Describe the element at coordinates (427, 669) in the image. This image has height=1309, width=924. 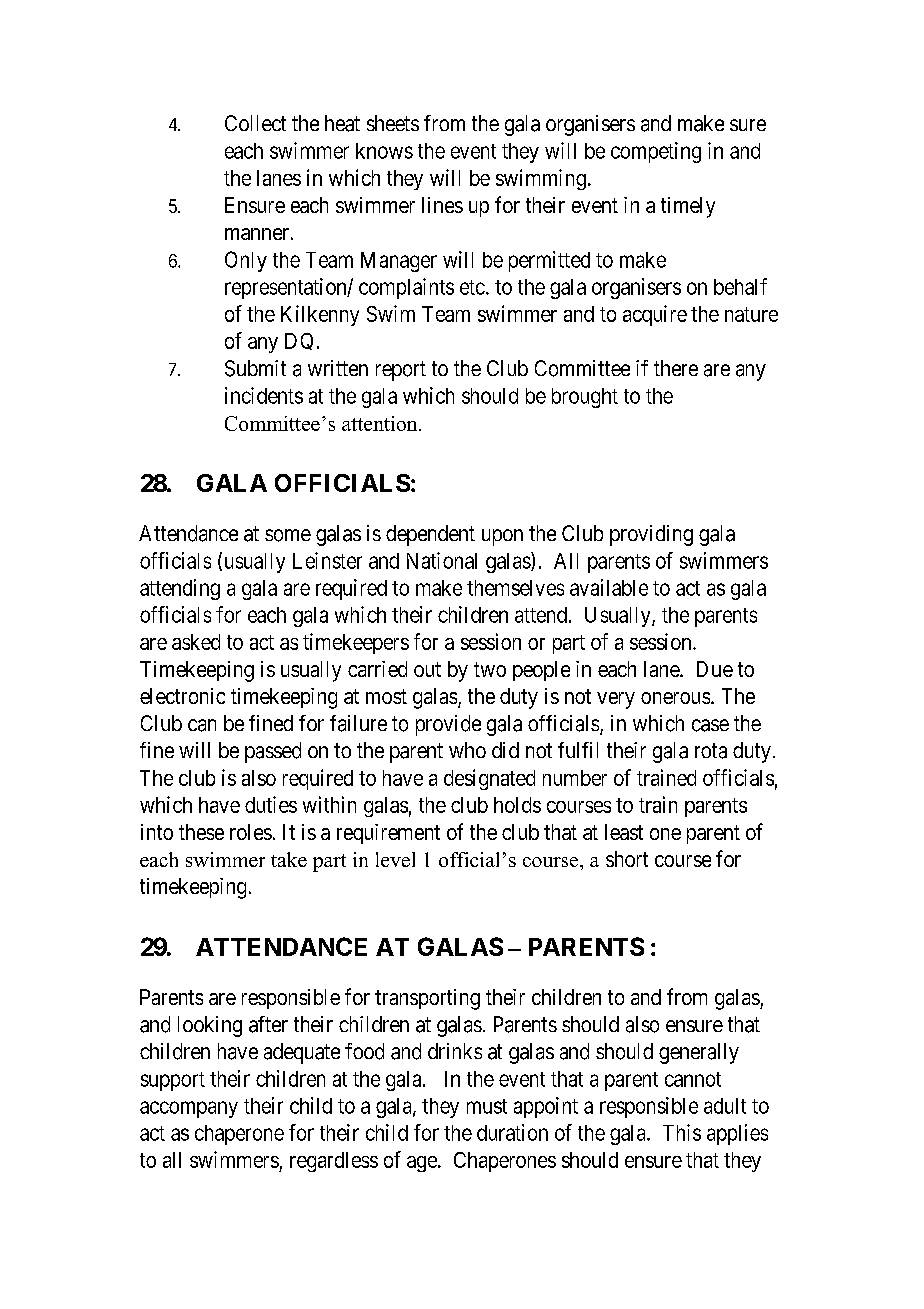
I see `out` at that location.
